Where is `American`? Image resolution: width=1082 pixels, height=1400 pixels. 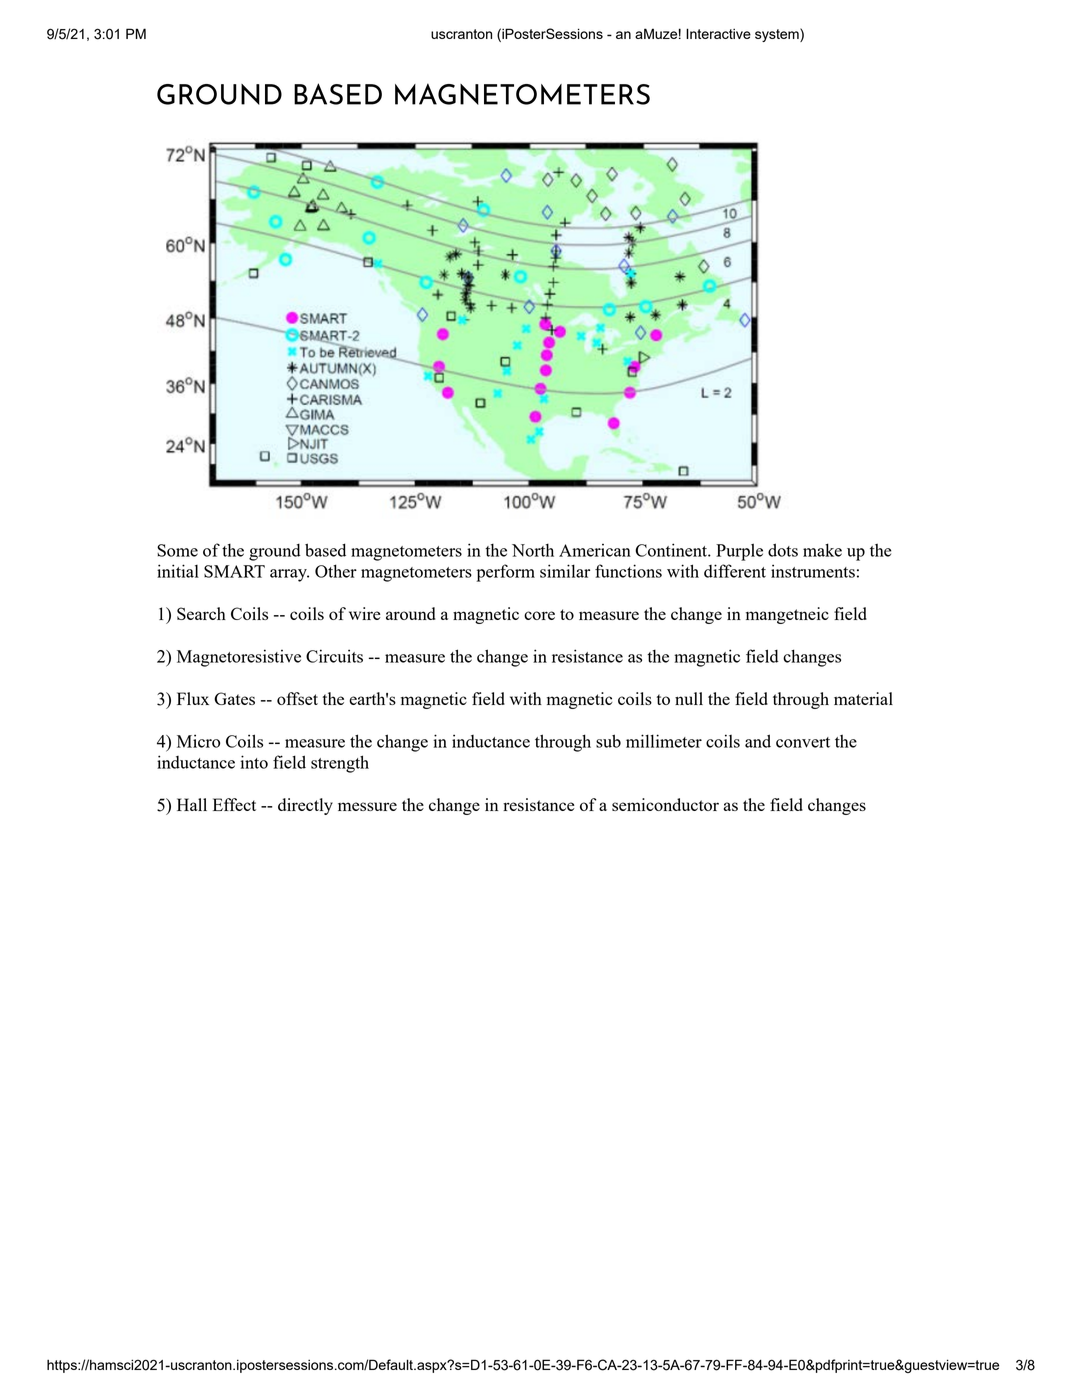 American is located at coordinates (595, 550).
